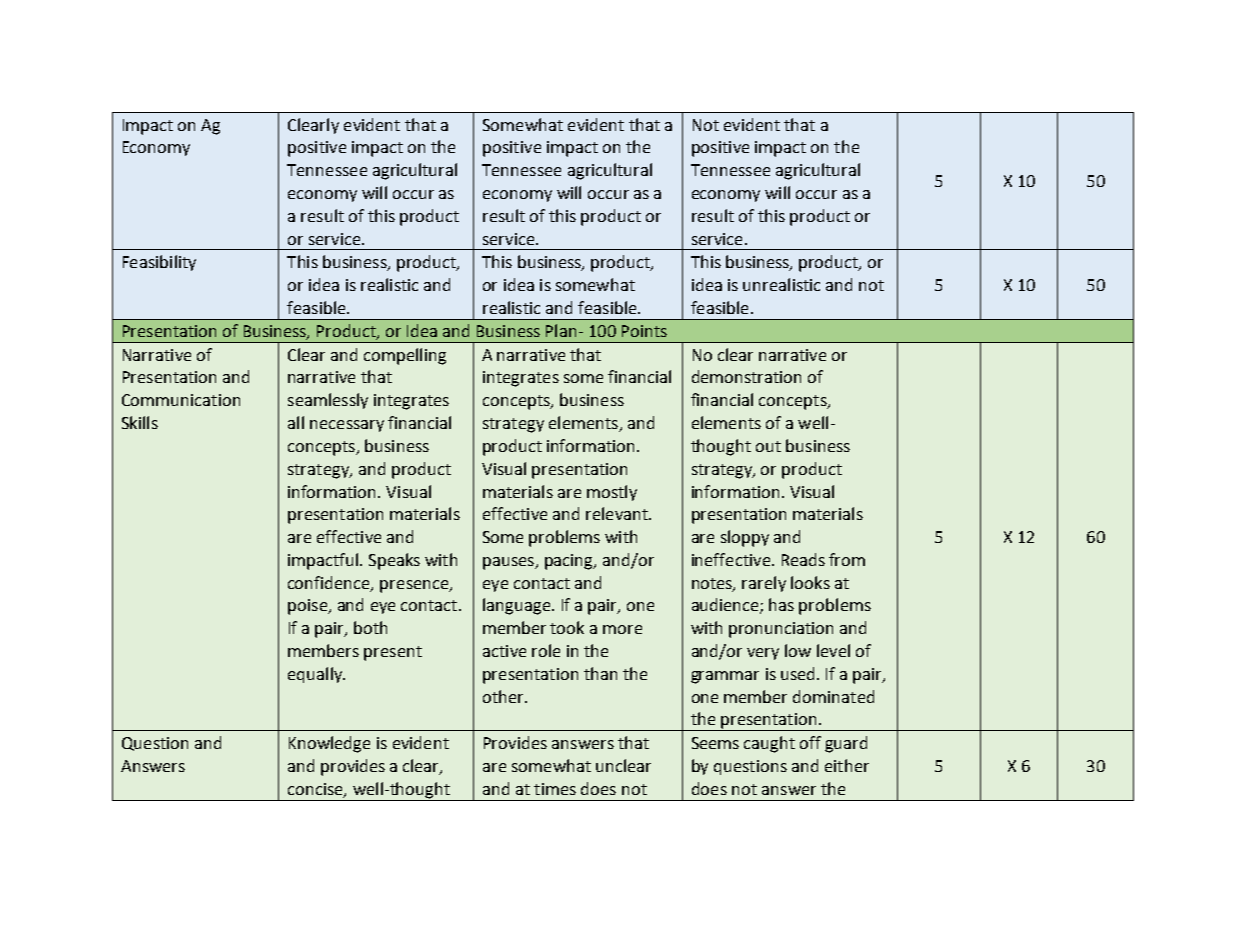 The image size is (1233, 952). I want to click on times, so click(555, 789).
